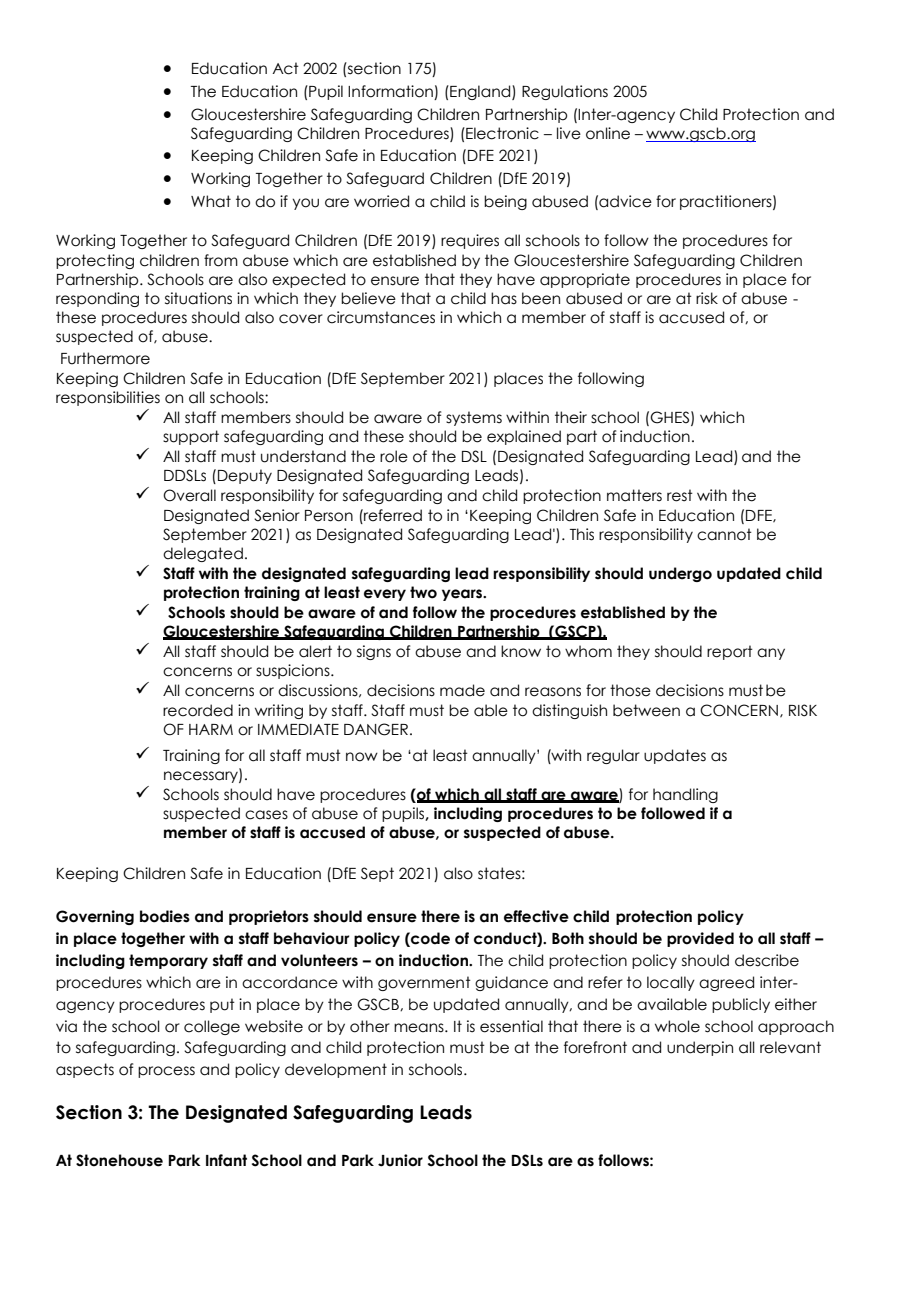 The image size is (924, 1308). What do you see at coordinates (391, 92) in the document?
I see `Information` at bounding box center [391, 92].
